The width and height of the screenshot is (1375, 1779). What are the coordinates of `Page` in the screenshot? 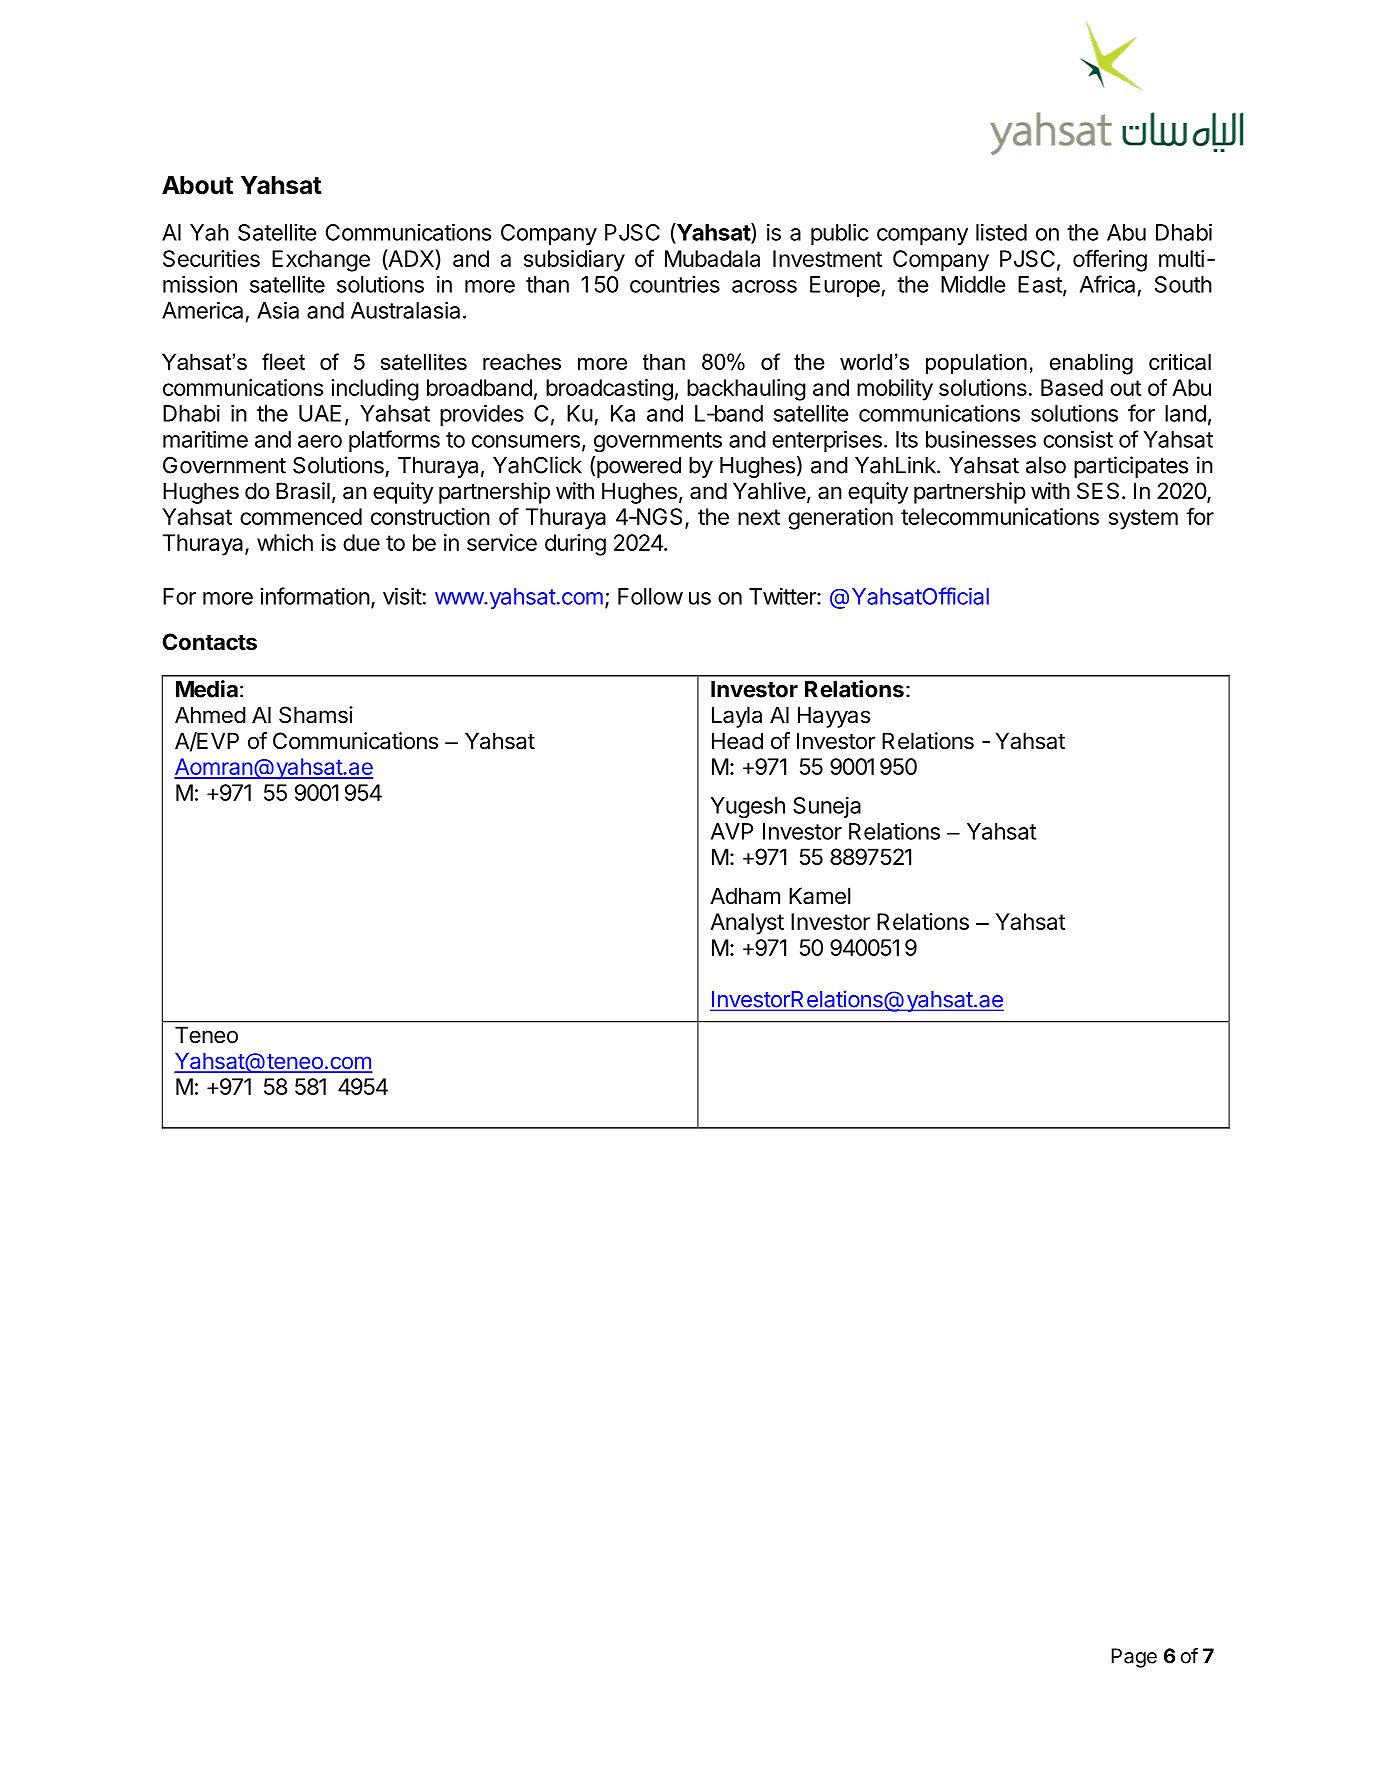 It's located at (1134, 1658).
